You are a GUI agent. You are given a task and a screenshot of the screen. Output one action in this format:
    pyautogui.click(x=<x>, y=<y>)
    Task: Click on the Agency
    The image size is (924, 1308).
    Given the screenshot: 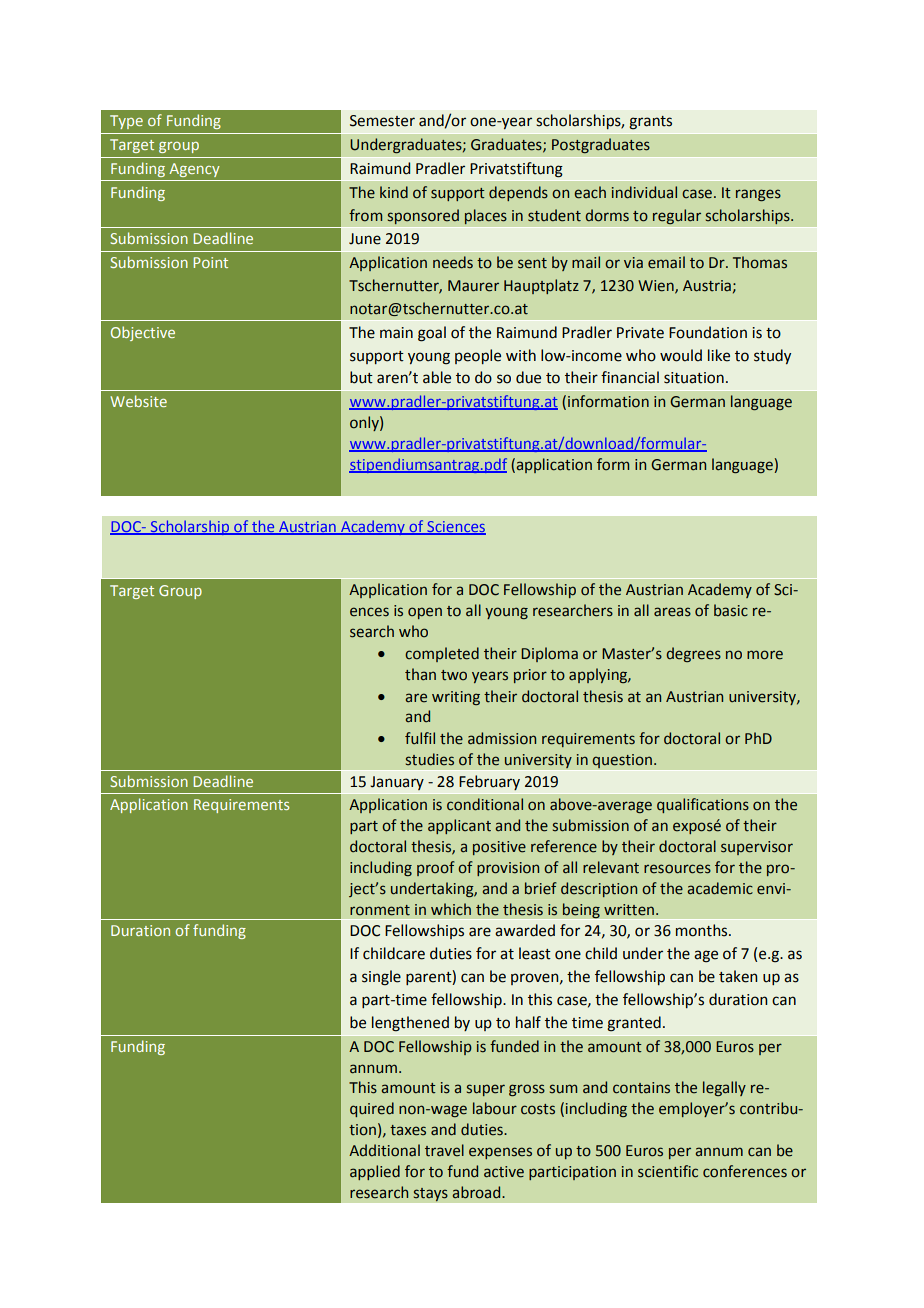 What is the action you would take?
    pyautogui.click(x=194, y=170)
